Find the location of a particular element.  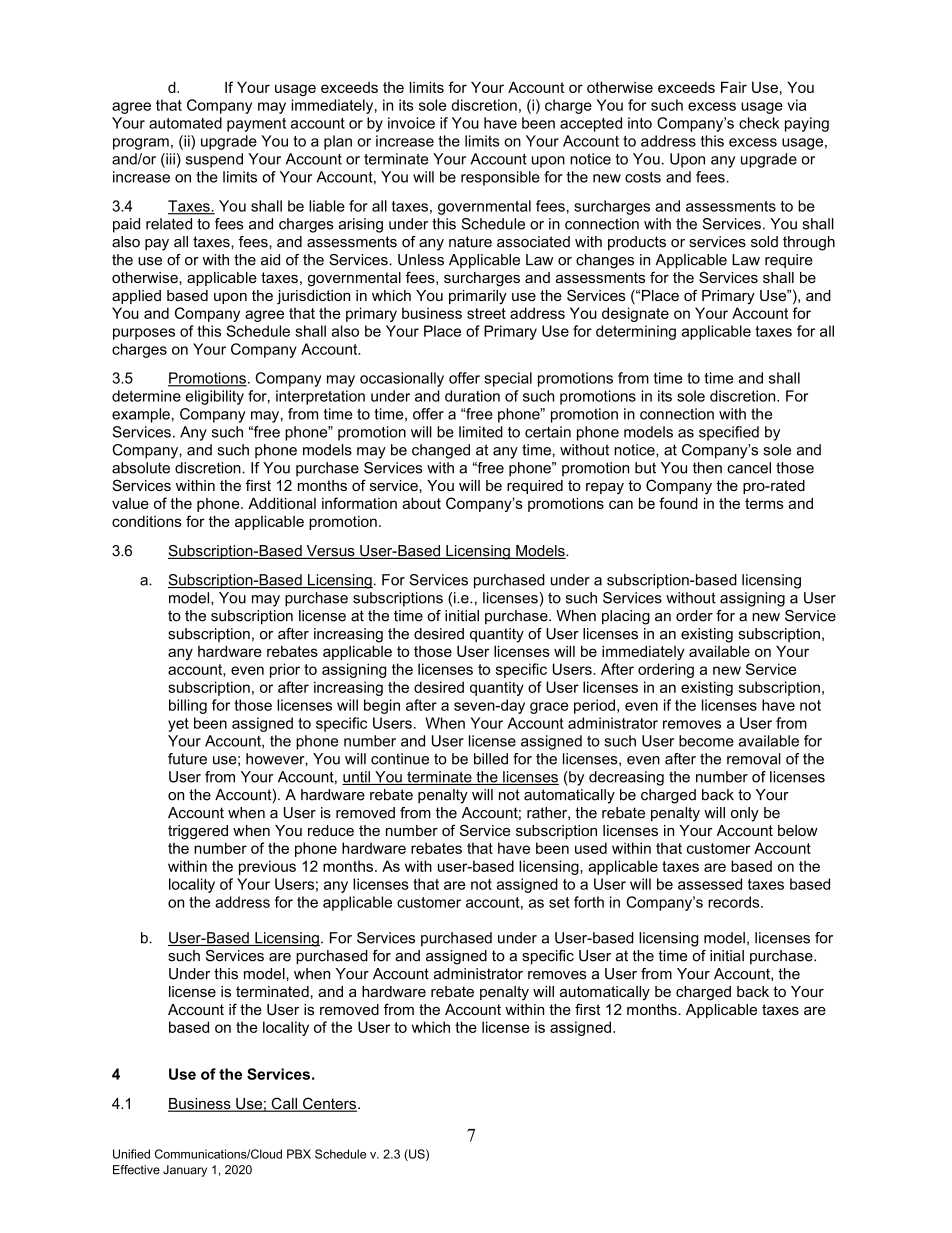

records is located at coordinates (735, 902).
